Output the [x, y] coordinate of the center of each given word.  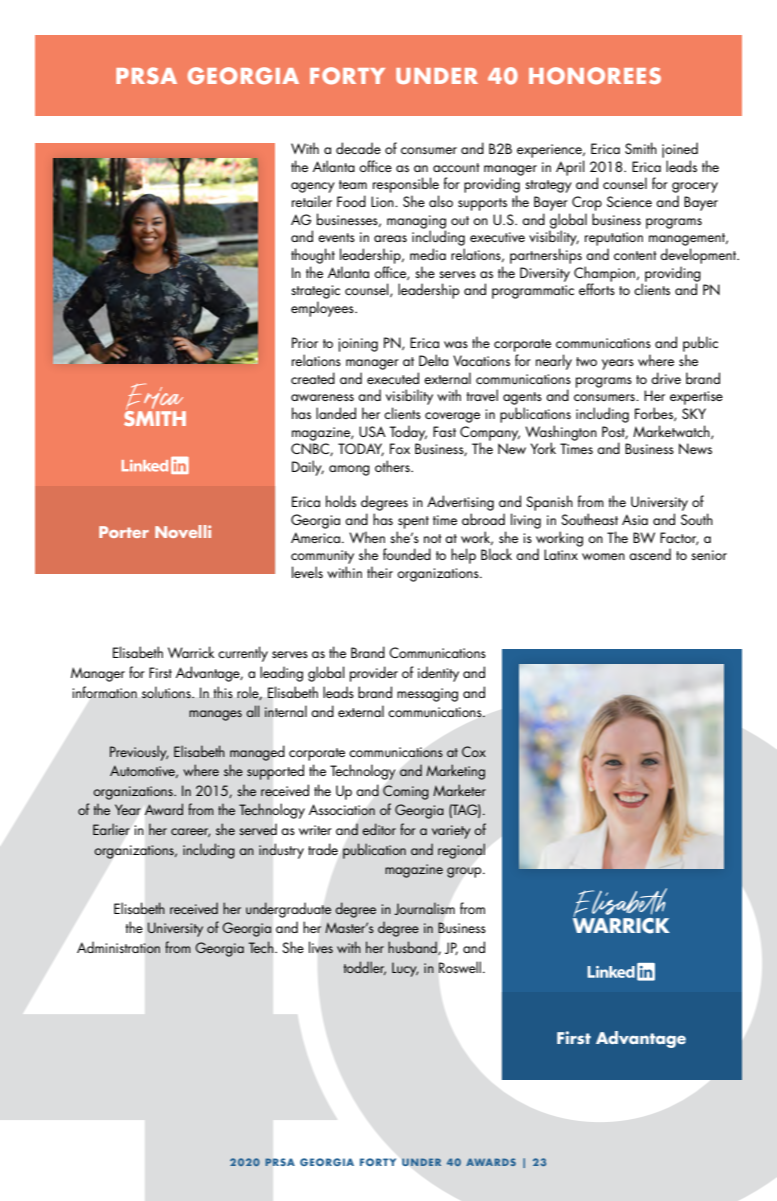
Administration [118, 947]
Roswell [460, 967]
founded [407, 554]
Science [629, 201]
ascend [650, 554]
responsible [406, 185]
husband [413, 948]
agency [313, 187]
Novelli [183, 531]
